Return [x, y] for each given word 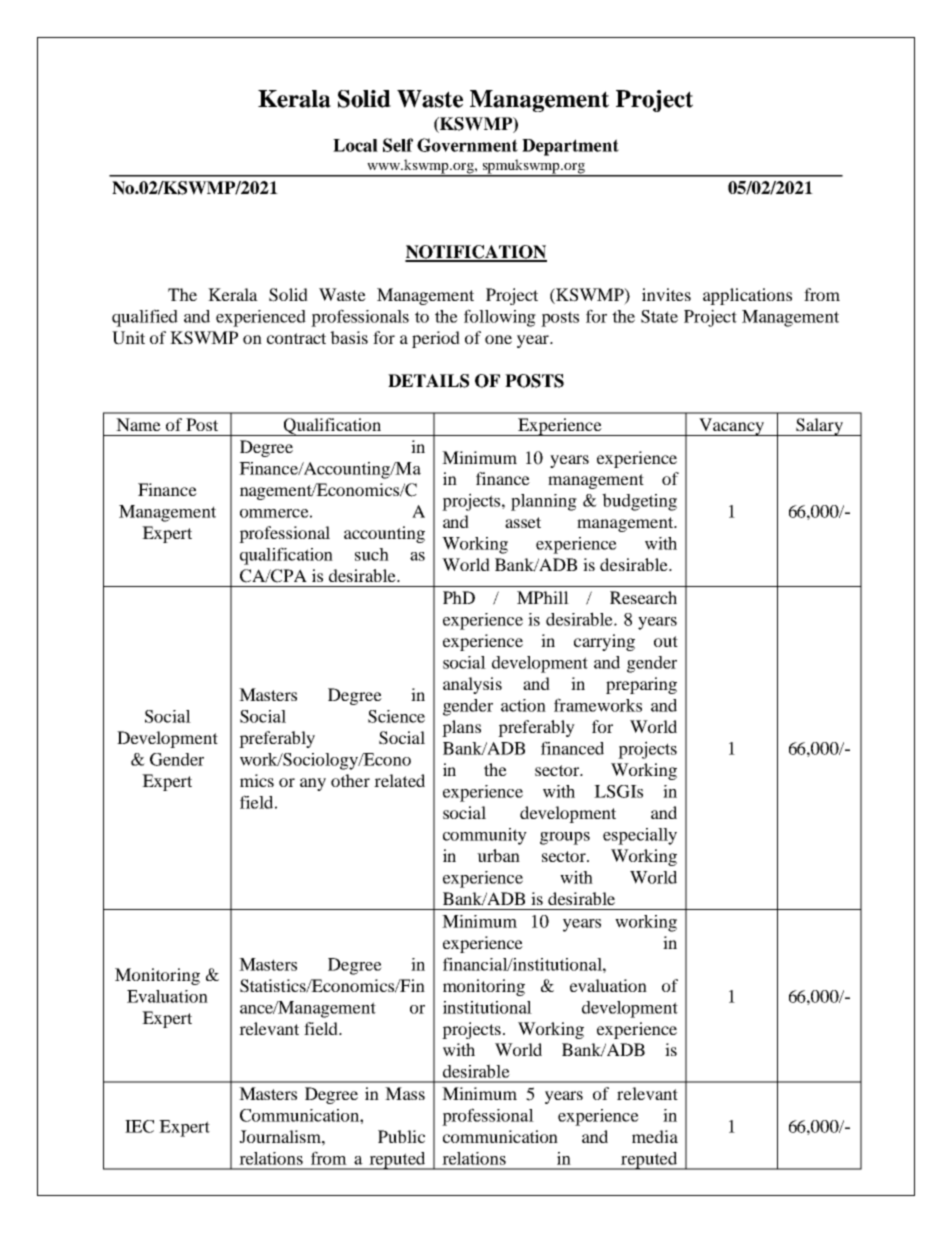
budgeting [639, 502]
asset [523, 522]
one [498, 339]
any [313, 784]
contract [296, 338]
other [350, 780]
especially [640, 836]
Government [467, 145]
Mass [405, 1093]
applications [747, 296]
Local [355, 145]
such [372, 554]
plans [461, 728]
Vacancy [731, 427]
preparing [641, 685]
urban [498, 855]
